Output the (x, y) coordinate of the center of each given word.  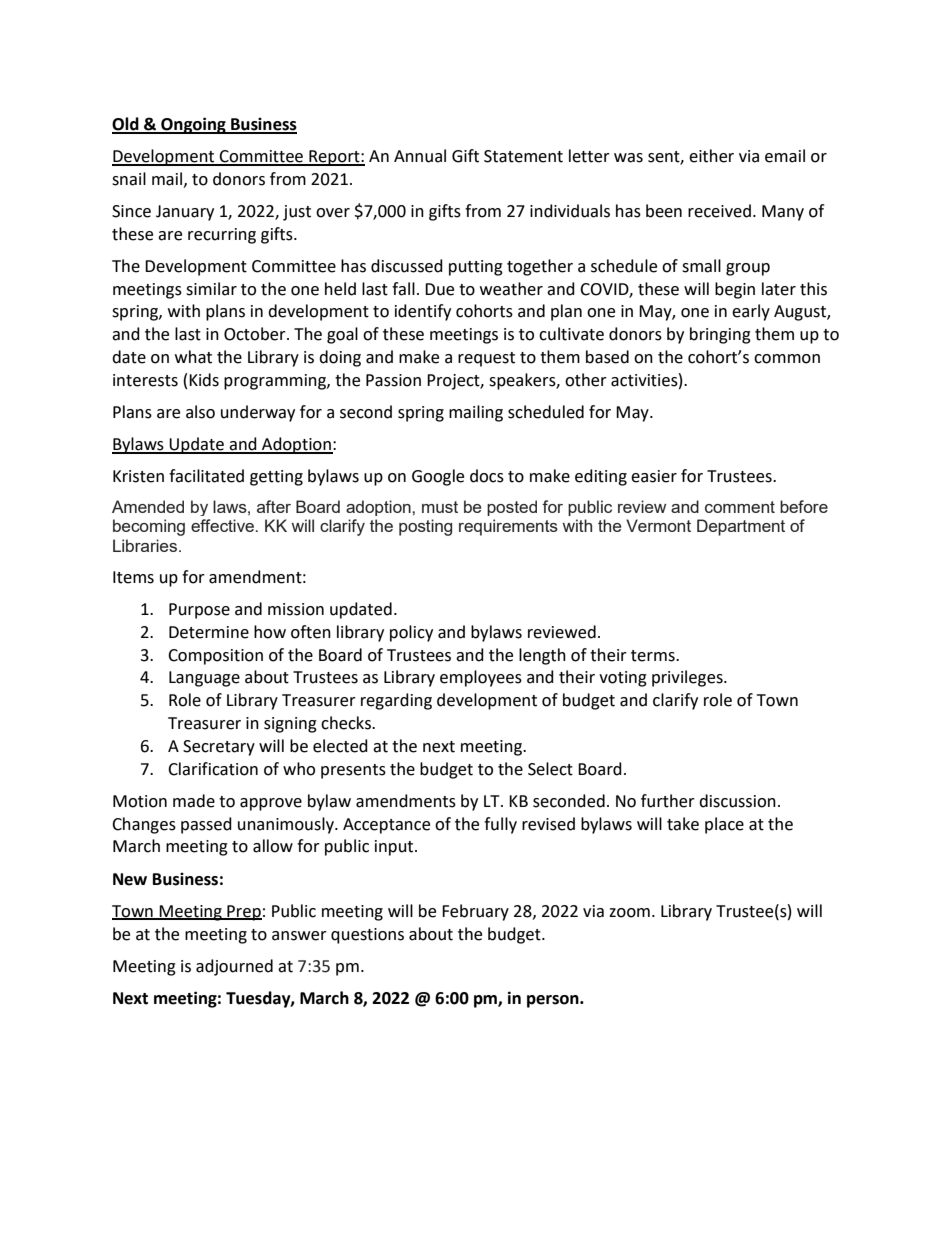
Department (741, 527)
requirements (508, 527)
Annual (420, 156)
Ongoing (193, 125)
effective (223, 525)
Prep (243, 913)
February (475, 912)
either (711, 156)
